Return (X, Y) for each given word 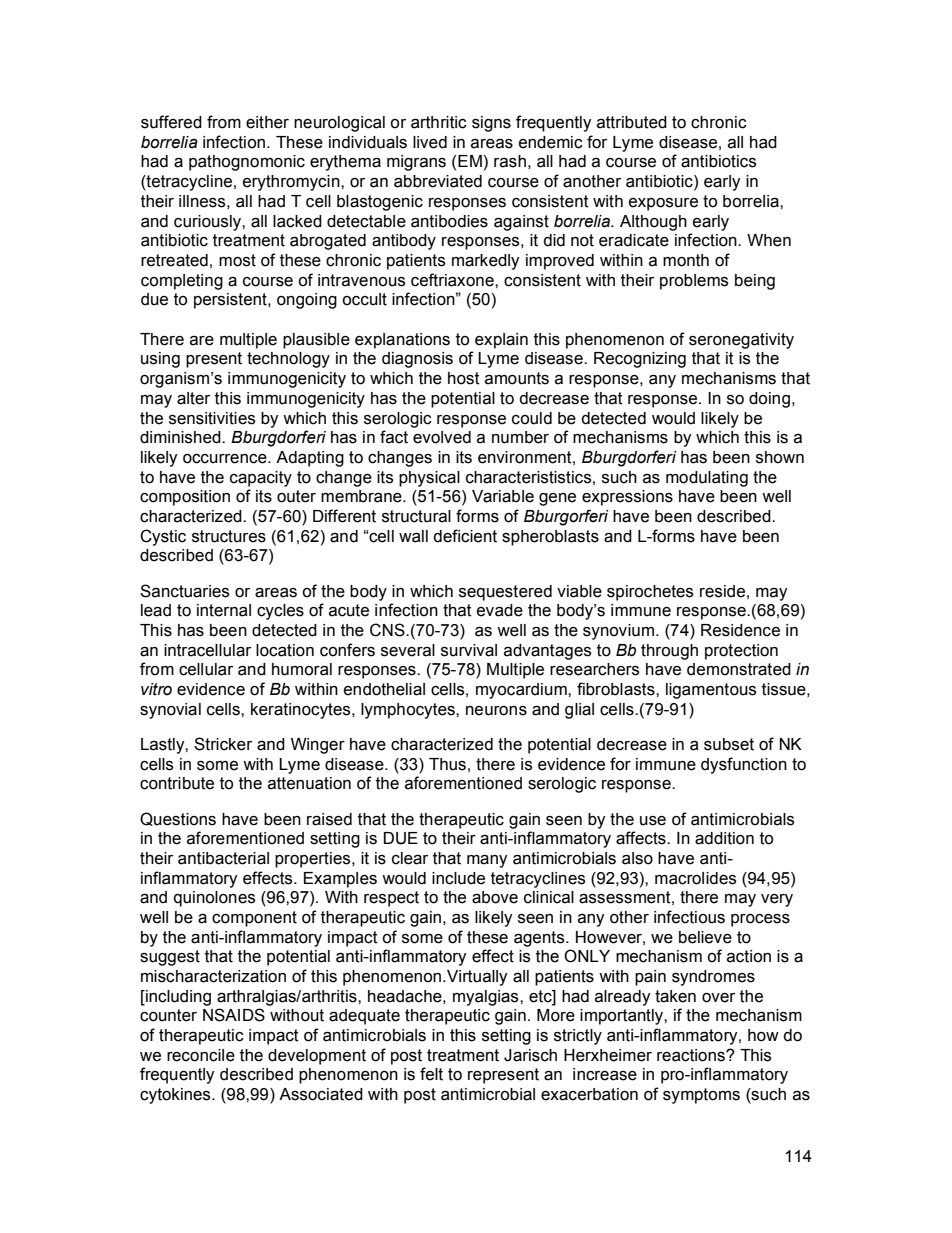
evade (500, 610)
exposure (663, 204)
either (267, 122)
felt (431, 1074)
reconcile (201, 1055)
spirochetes (650, 593)
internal (224, 610)
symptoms (701, 1096)
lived (430, 142)
